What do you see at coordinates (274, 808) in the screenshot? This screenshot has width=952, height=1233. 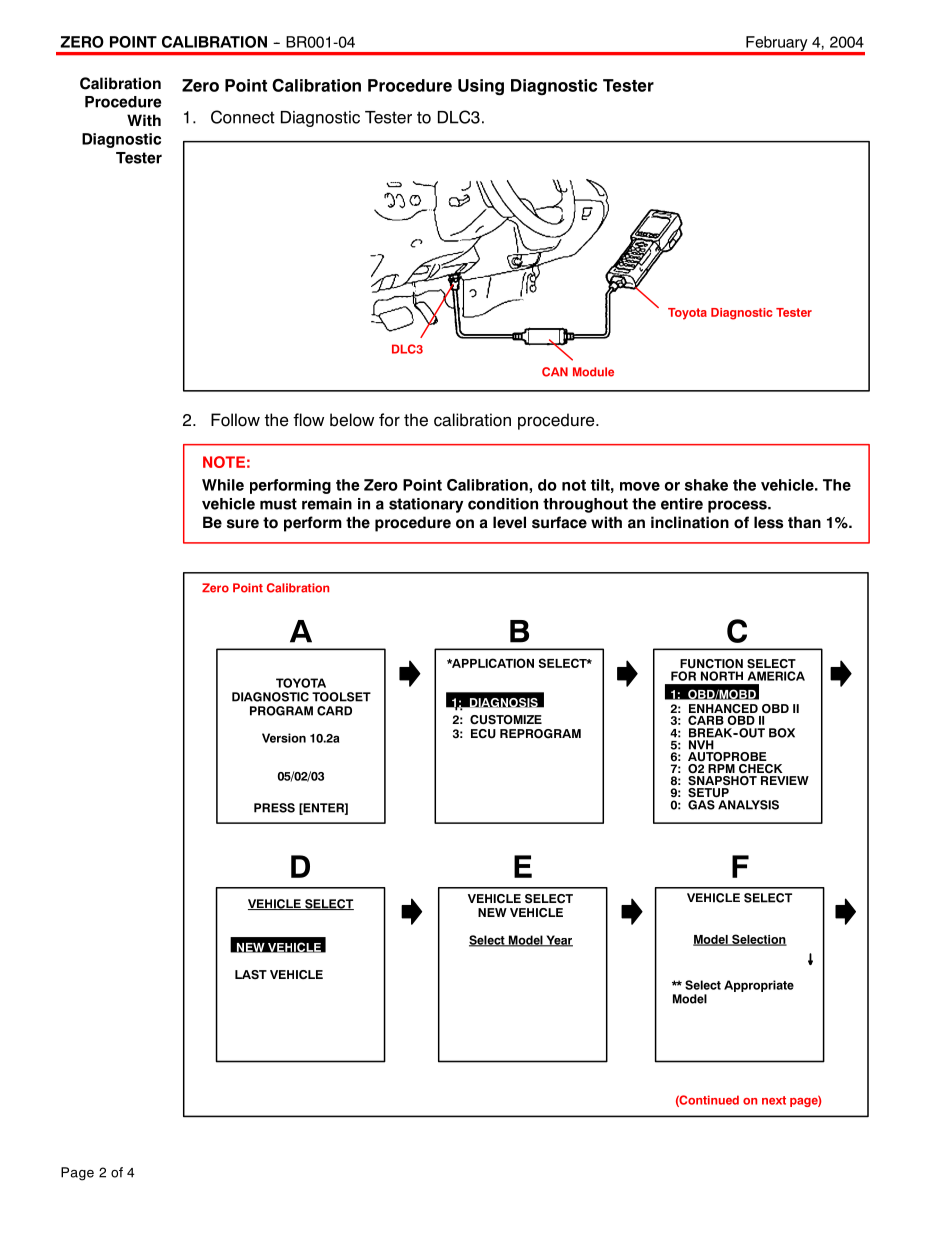 I see `PRESS` at bounding box center [274, 808].
